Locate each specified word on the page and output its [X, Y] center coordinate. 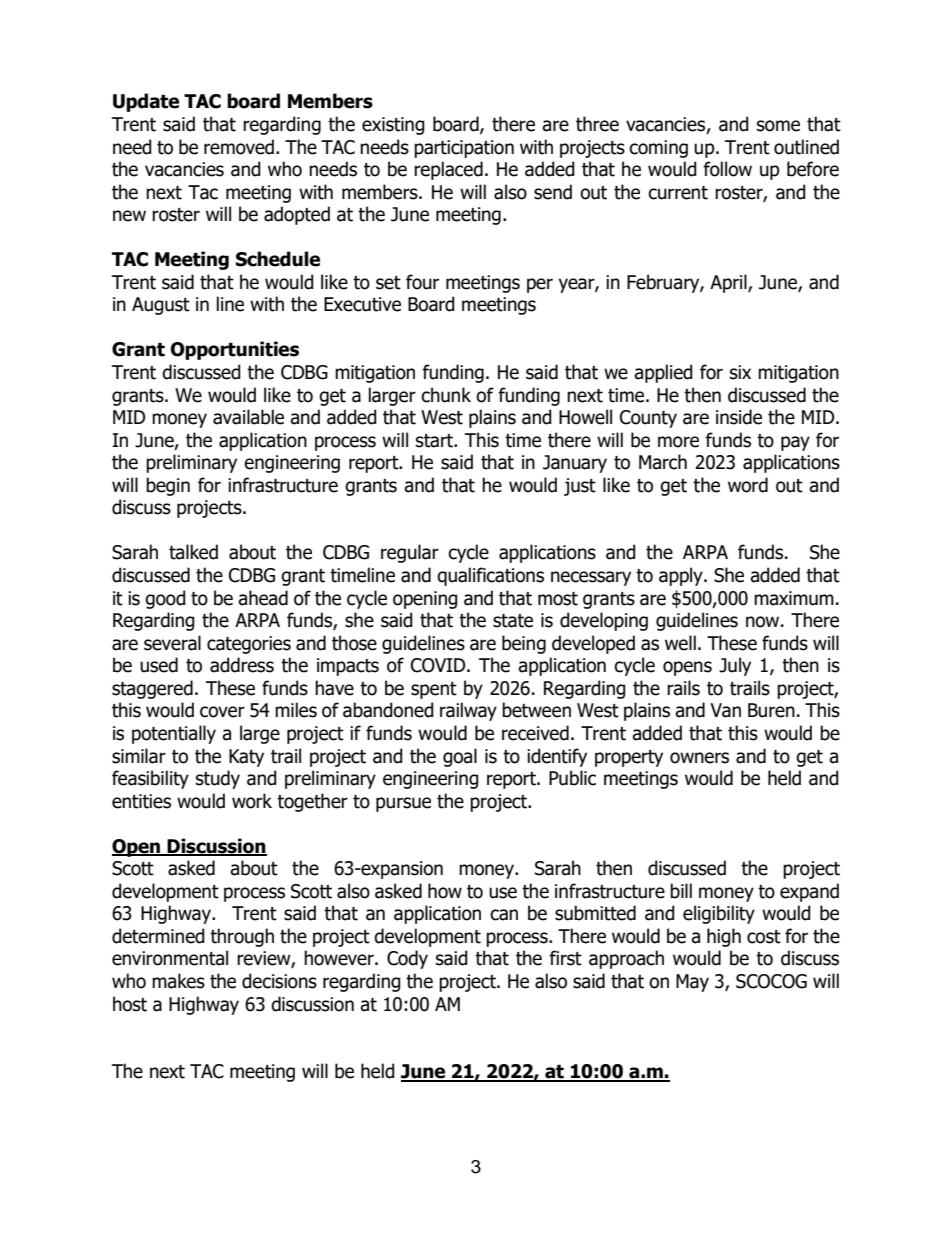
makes [178, 981]
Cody [407, 959]
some [778, 126]
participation [464, 149]
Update [146, 102]
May [692, 983]
